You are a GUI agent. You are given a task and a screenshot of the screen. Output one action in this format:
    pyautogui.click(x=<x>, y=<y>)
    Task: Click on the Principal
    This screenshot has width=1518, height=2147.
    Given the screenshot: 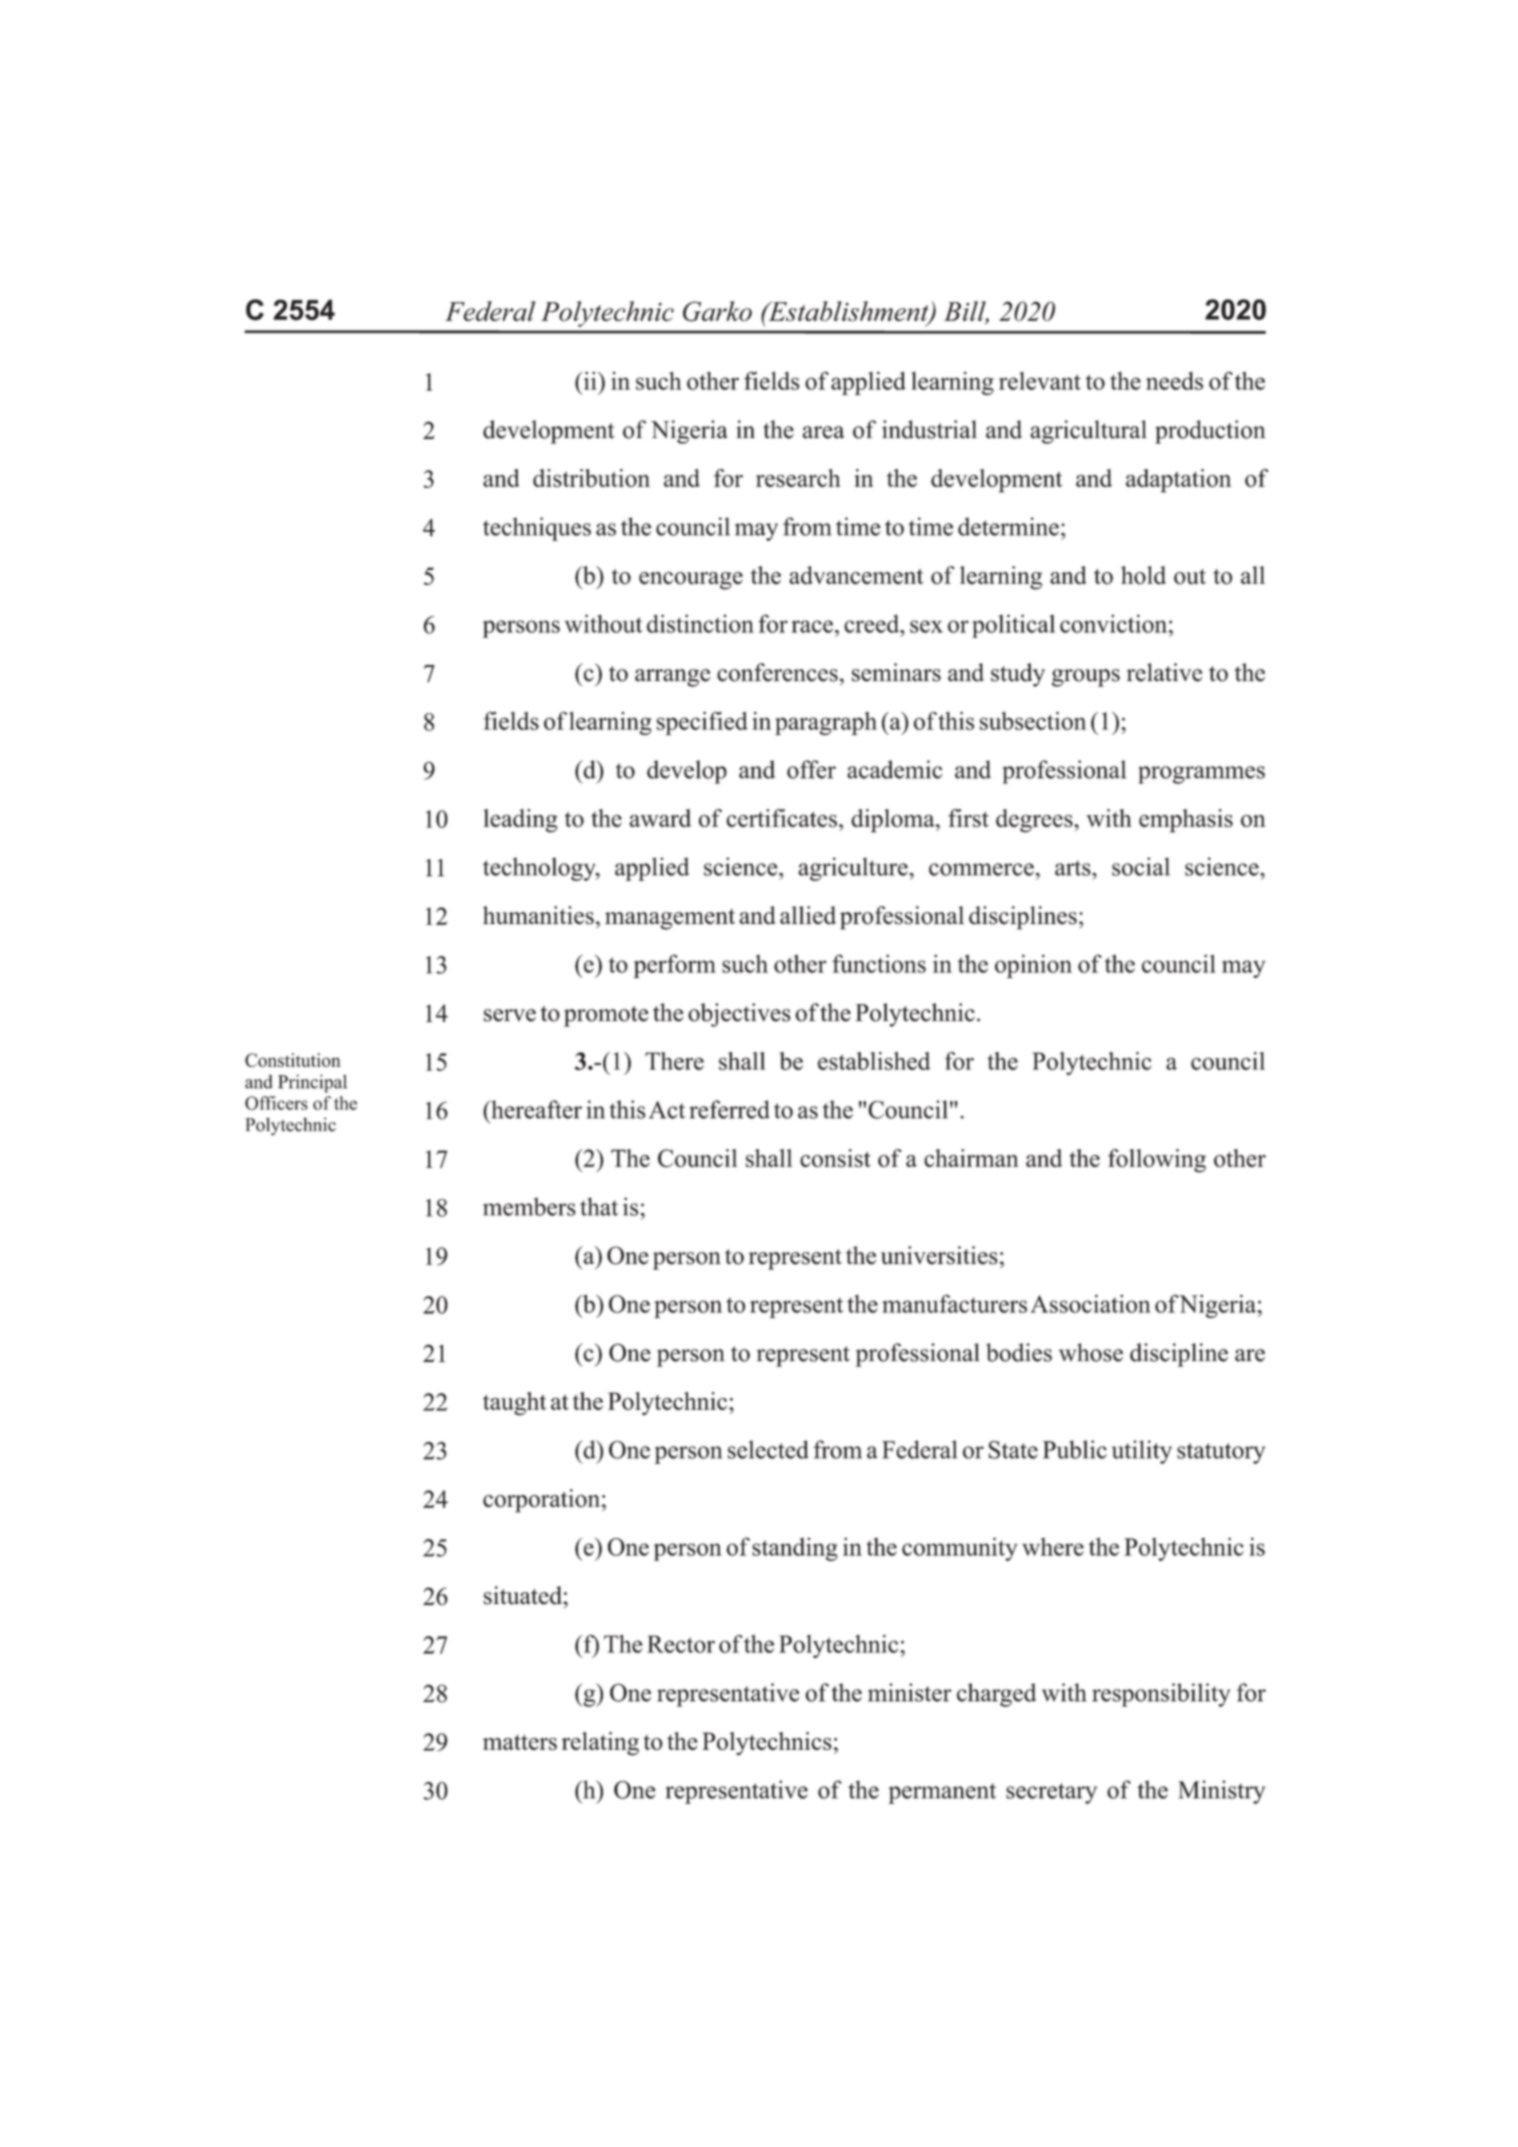 What is the action you would take?
    pyautogui.click(x=312, y=1083)
